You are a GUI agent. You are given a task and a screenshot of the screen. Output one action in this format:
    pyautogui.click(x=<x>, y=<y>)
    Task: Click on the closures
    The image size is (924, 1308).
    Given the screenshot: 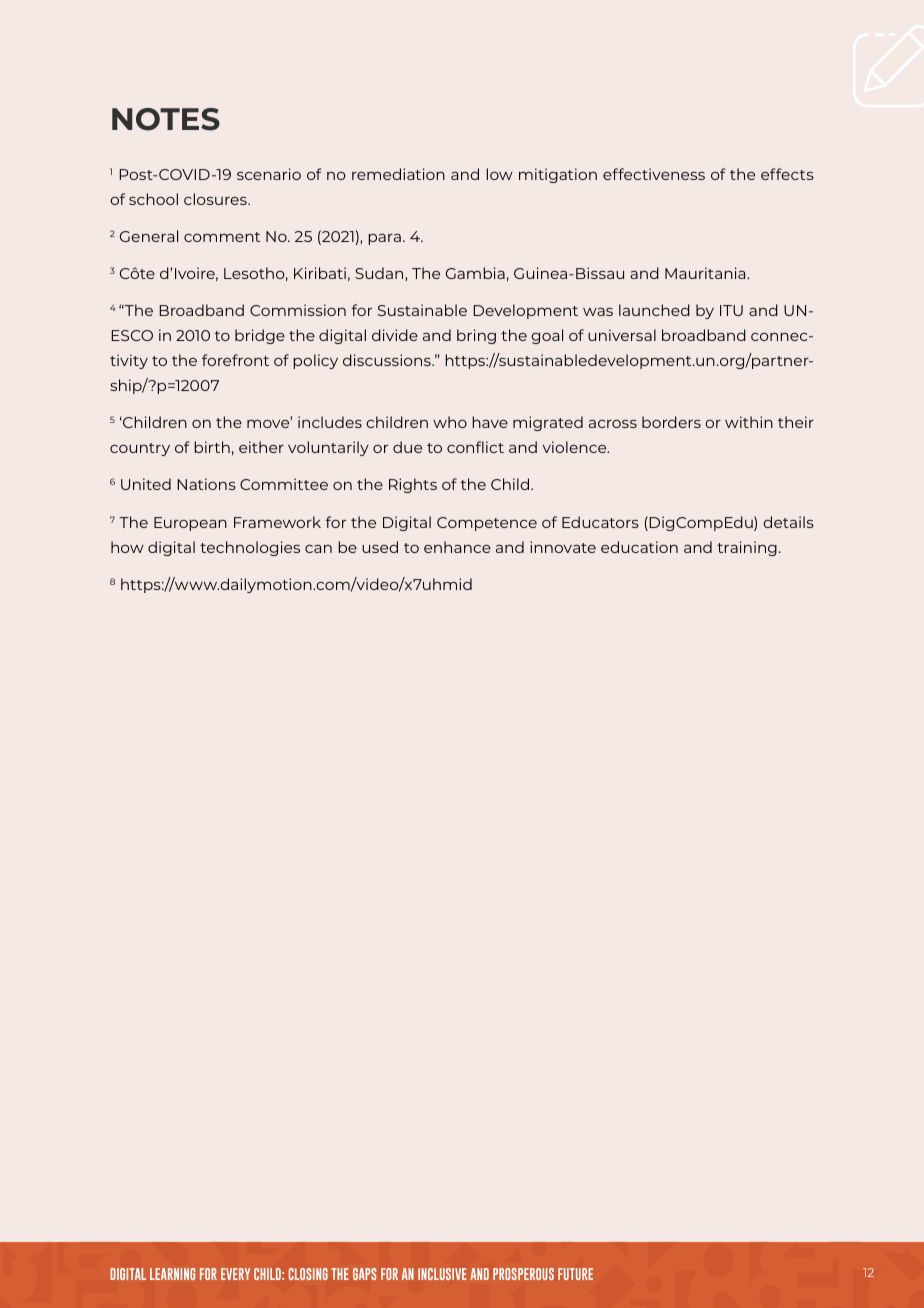 What is the action you would take?
    pyautogui.click(x=216, y=199)
